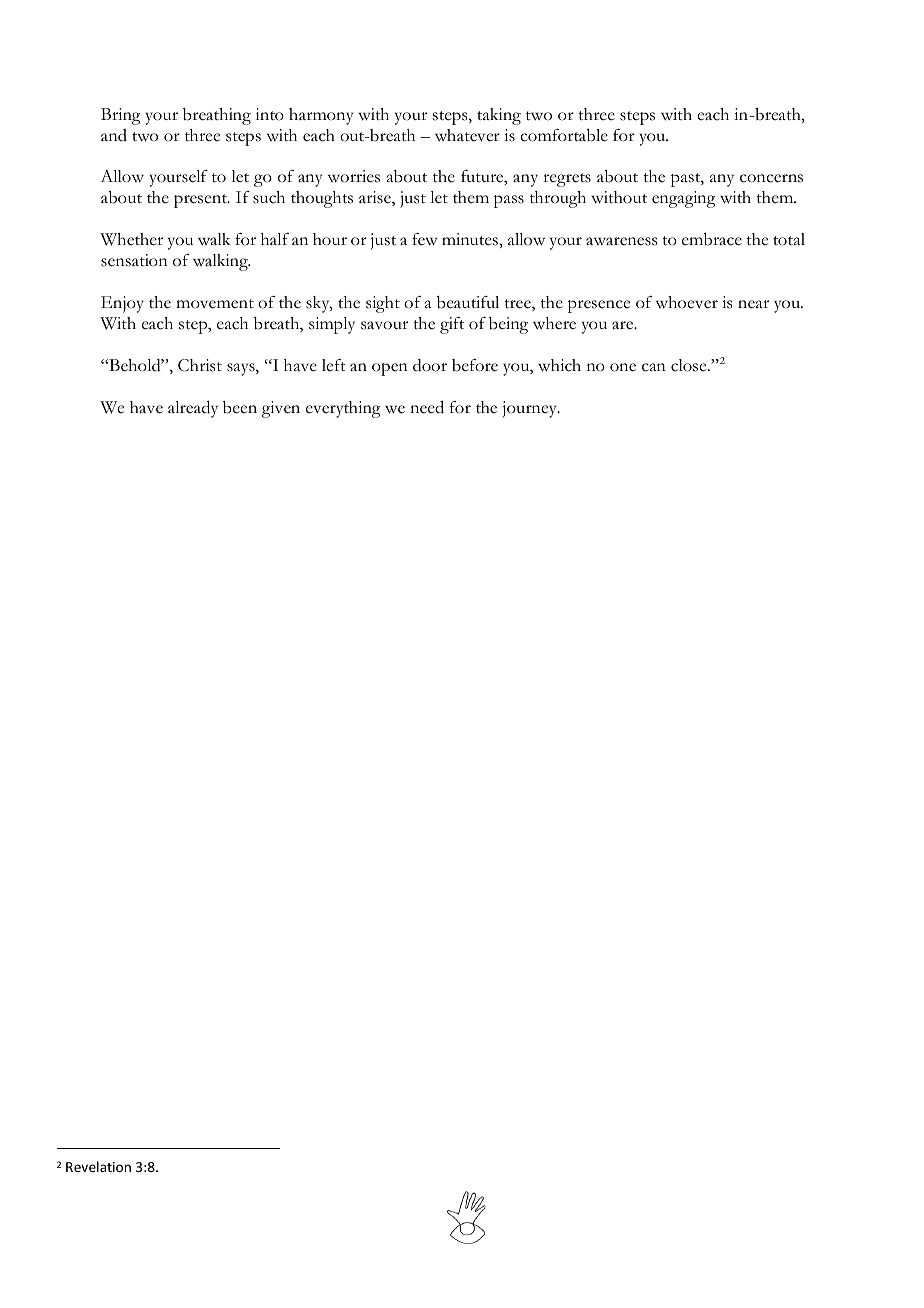  I want to click on can, so click(654, 367).
